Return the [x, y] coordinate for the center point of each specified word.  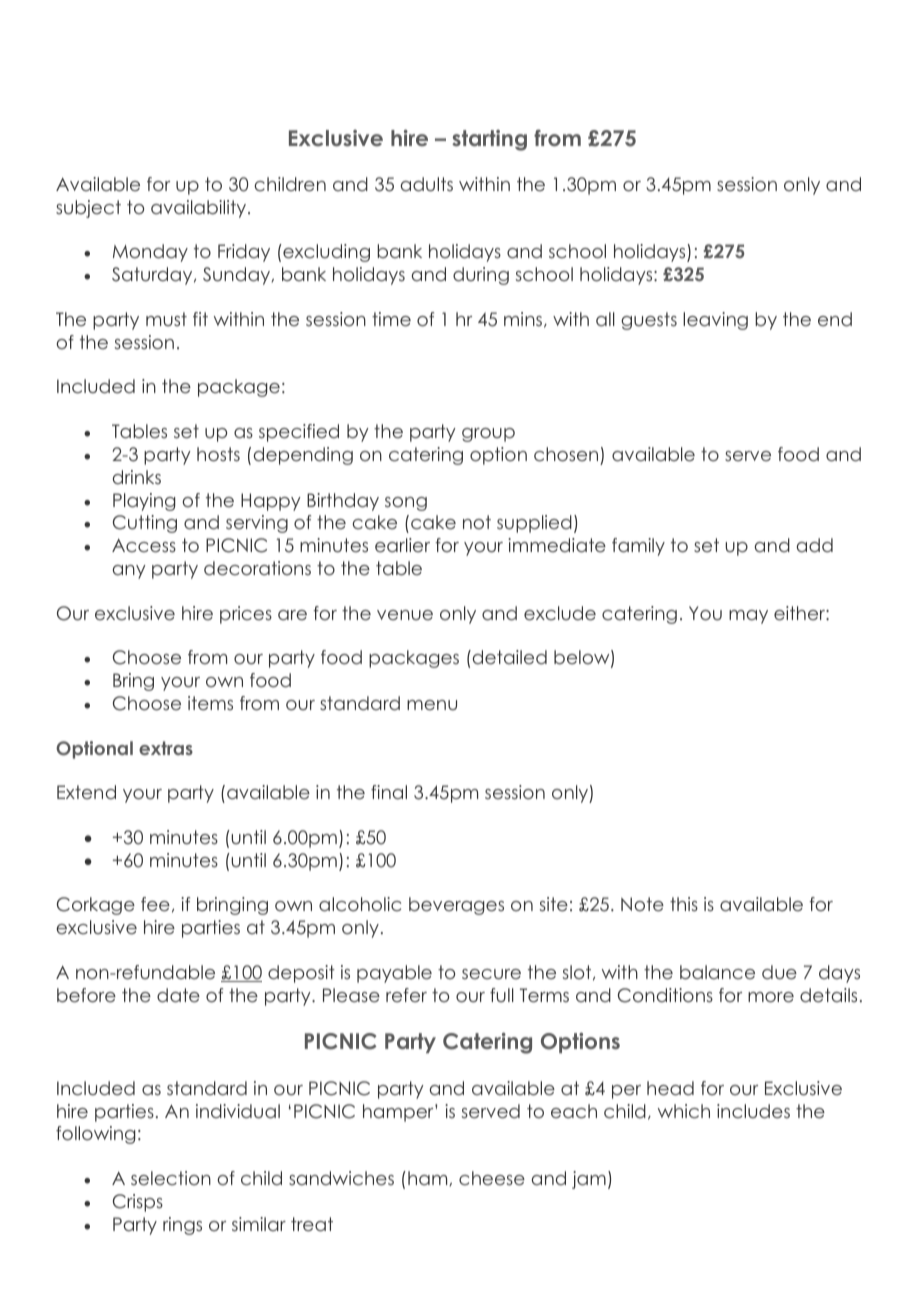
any [129, 572]
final [389, 792]
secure [491, 974]
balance [717, 972]
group [488, 435]
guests [649, 321]
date [178, 995]
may [748, 617]
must [166, 319]
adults [427, 184]
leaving [715, 321]
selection [171, 1178]
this [684, 904]
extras [166, 748]
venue [405, 615]
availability [200, 209]
